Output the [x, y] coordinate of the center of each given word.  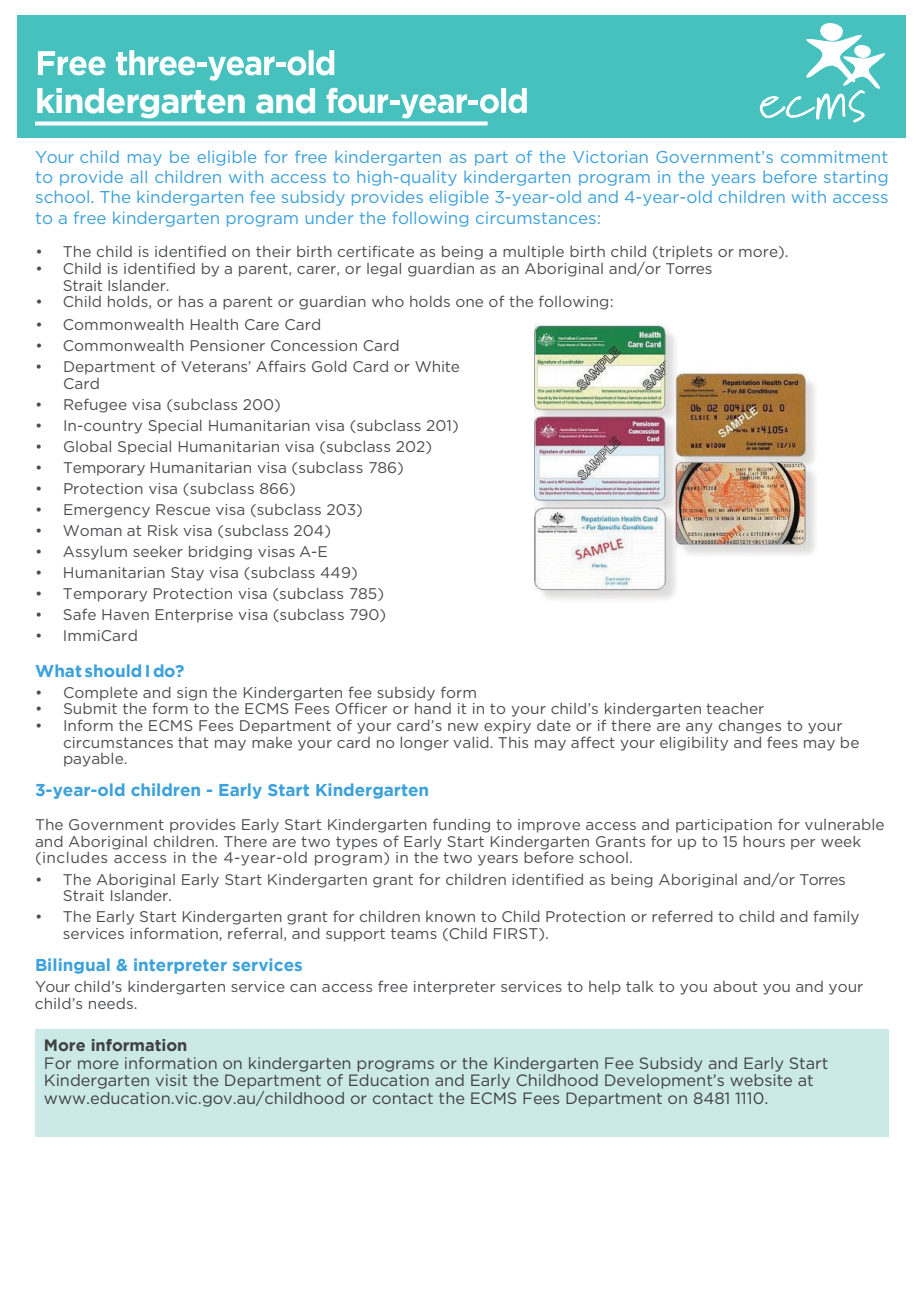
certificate [376, 251]
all [138, 176]
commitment [834, 157]
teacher [735, 708]
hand [433, 708]
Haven [125, 614]
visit [171, 1080]
